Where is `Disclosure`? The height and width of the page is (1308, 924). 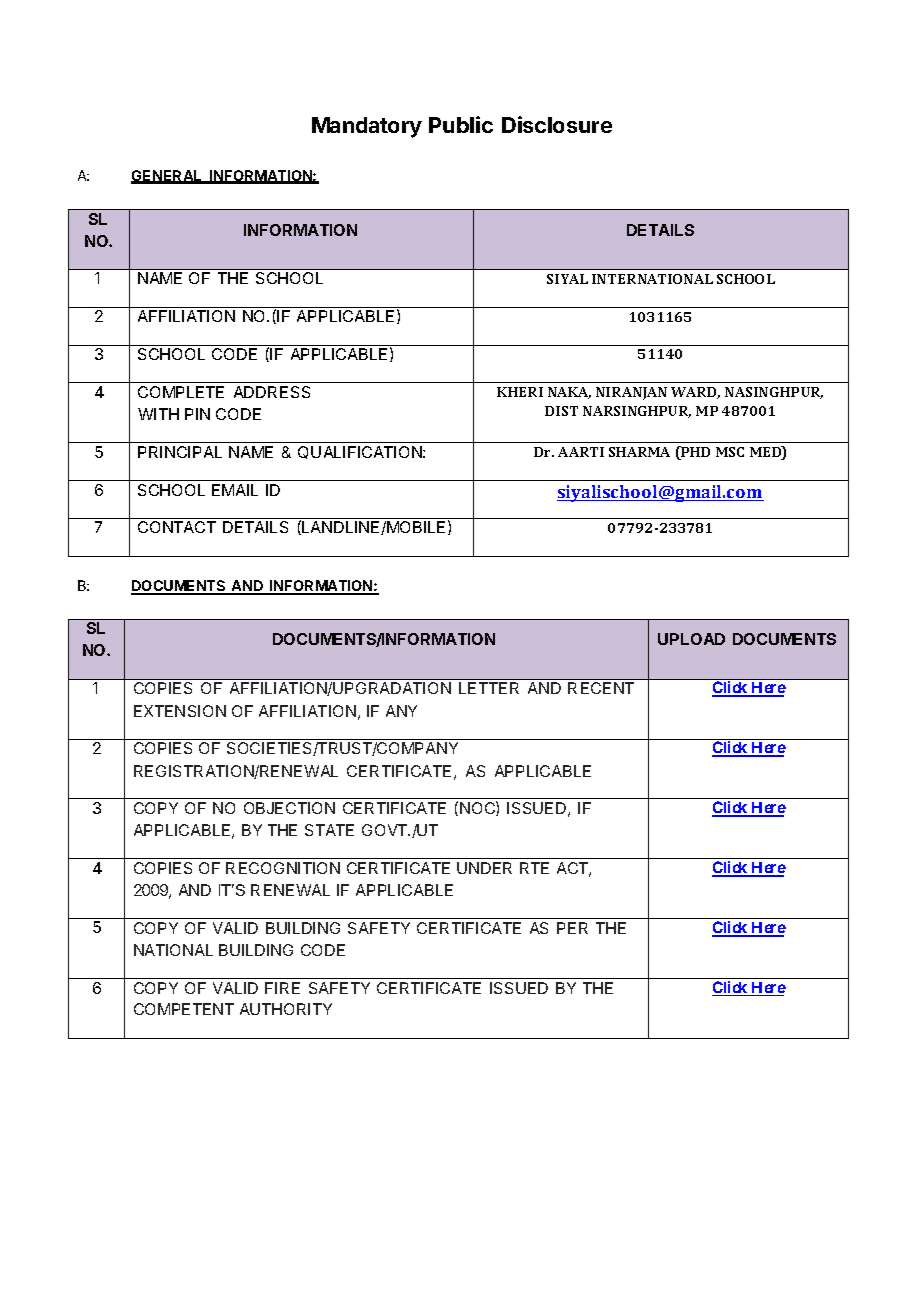 Disclosure is located at coordinates (557, 124).
